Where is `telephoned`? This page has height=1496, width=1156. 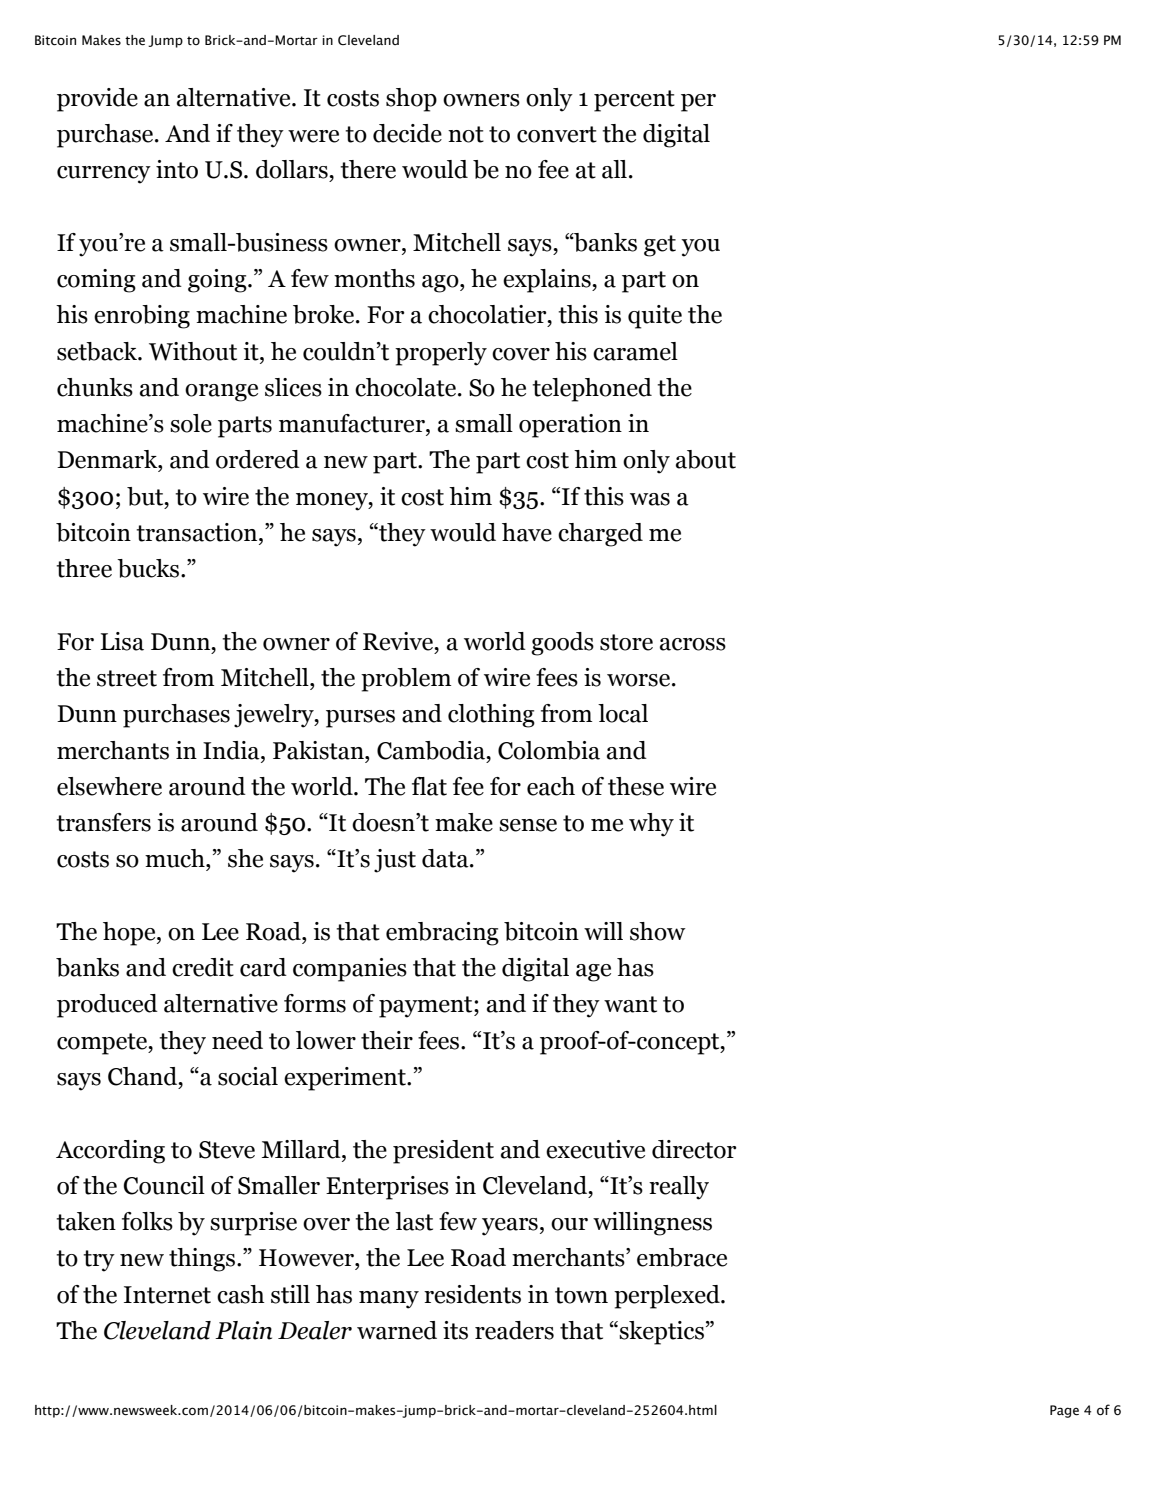
telephoned is located at coordinates (592, 390).
